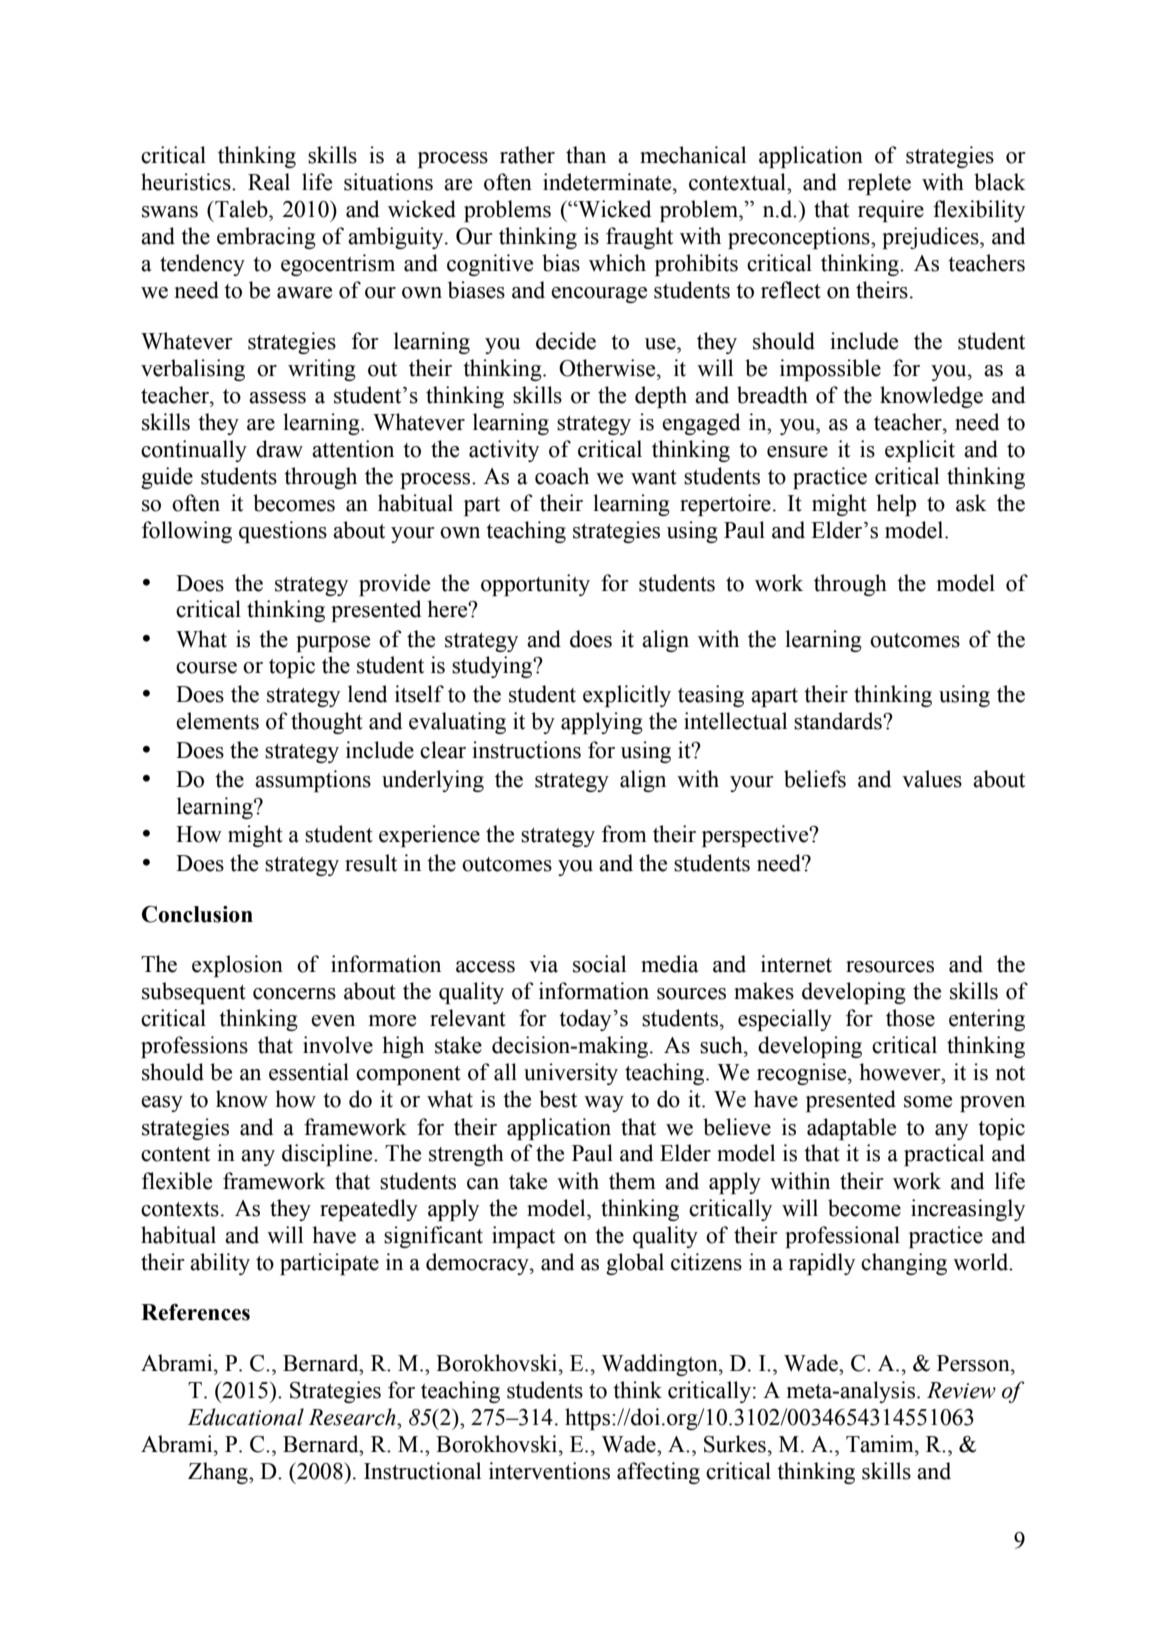 This screenshot has width=1166, height=1651. Describe the element at coordinates (608, 182) in the screenshot. I see `indeterminate` at that location.
